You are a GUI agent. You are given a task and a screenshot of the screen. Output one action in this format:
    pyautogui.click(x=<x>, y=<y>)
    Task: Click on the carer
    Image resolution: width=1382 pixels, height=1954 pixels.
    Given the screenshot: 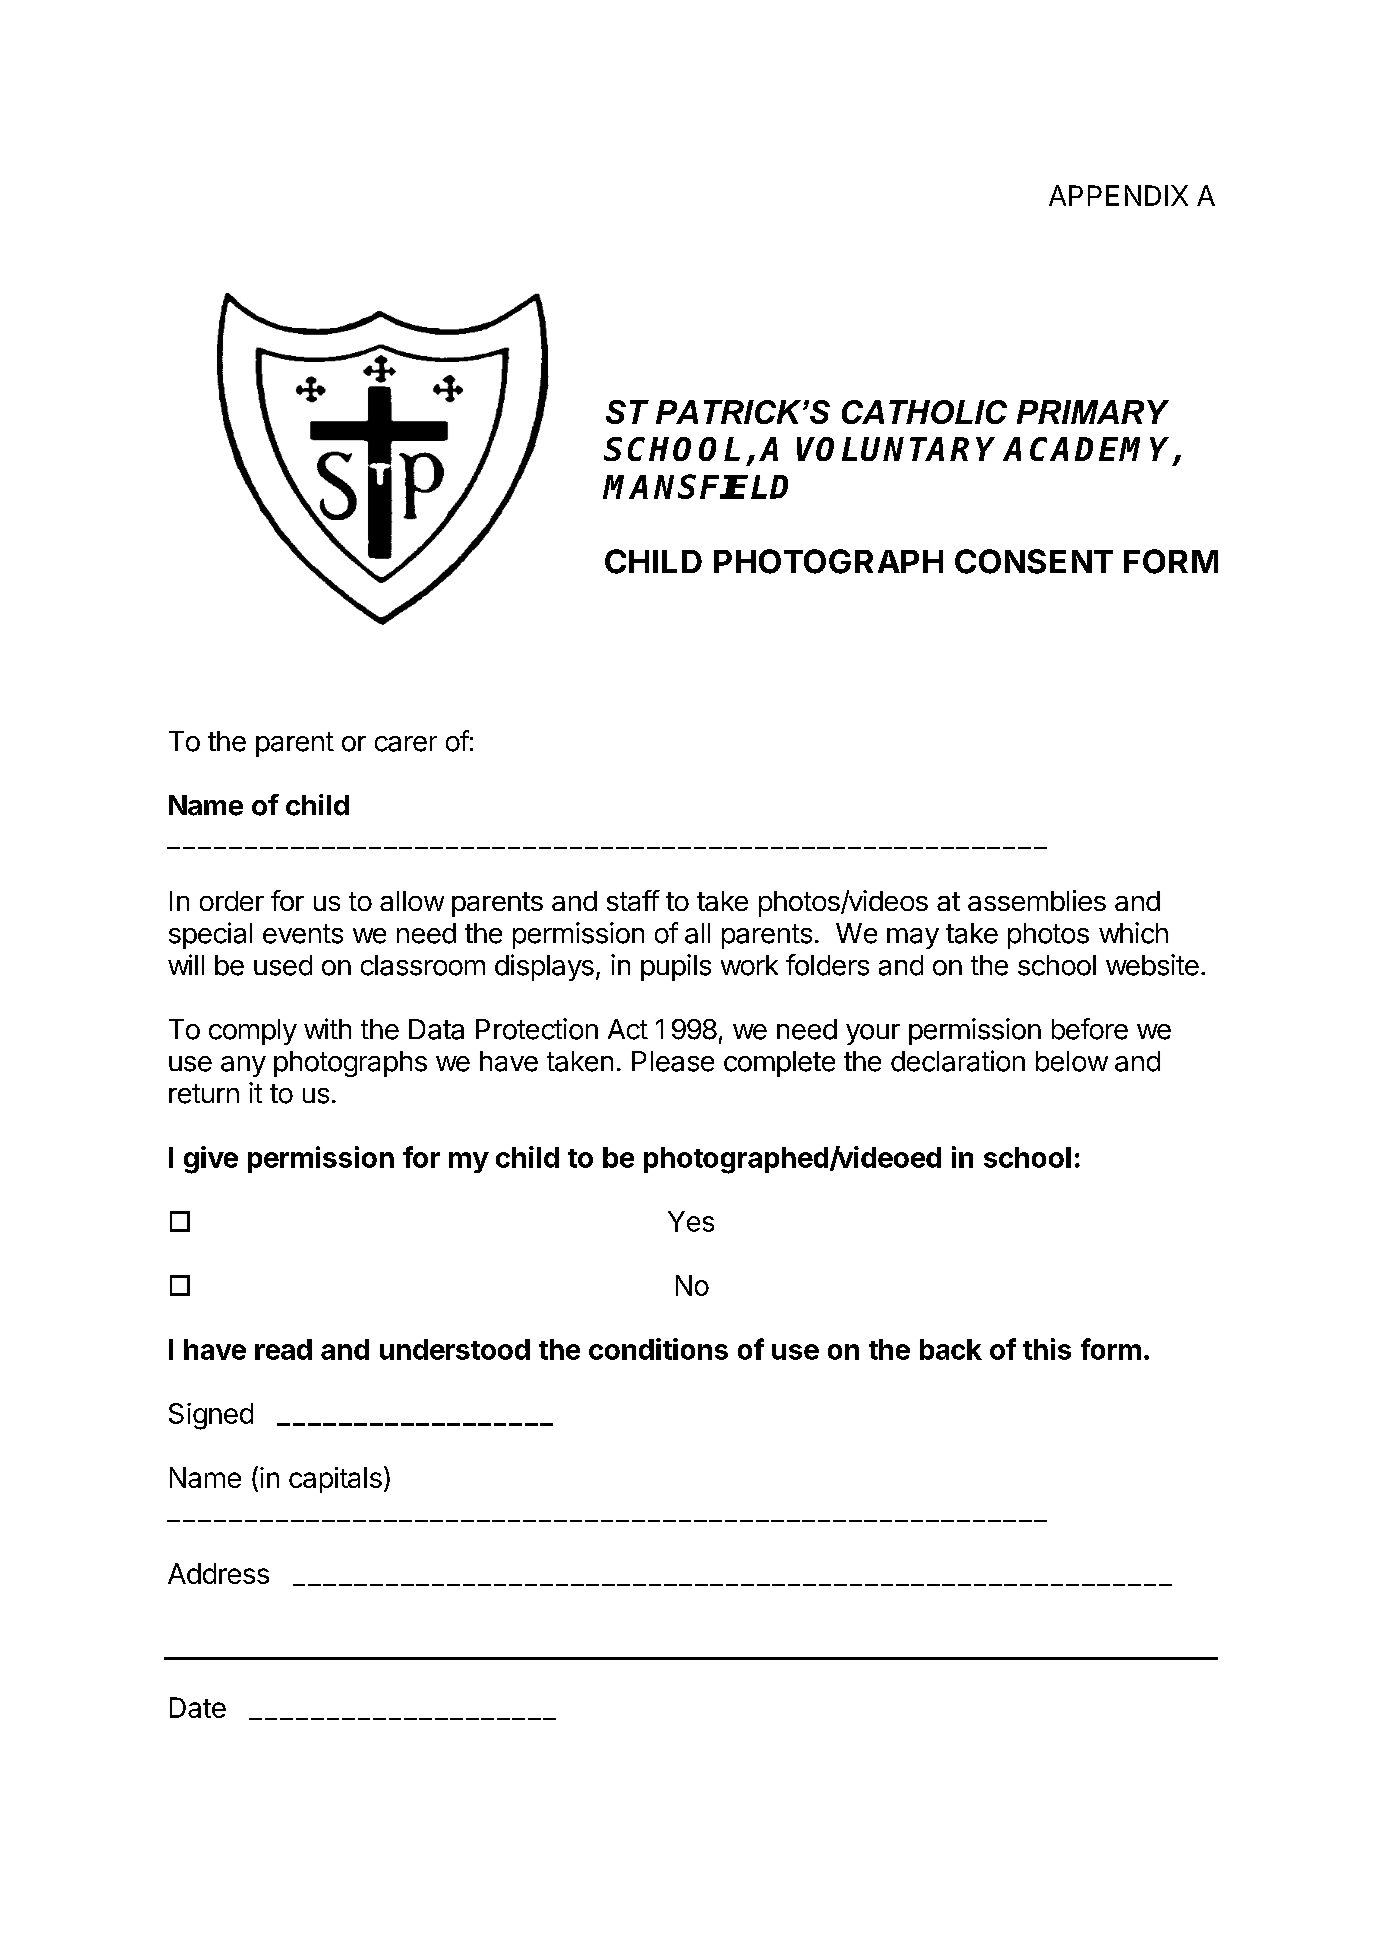 What is the action you would take?
    pyautogui.click(x=406, y=744)
